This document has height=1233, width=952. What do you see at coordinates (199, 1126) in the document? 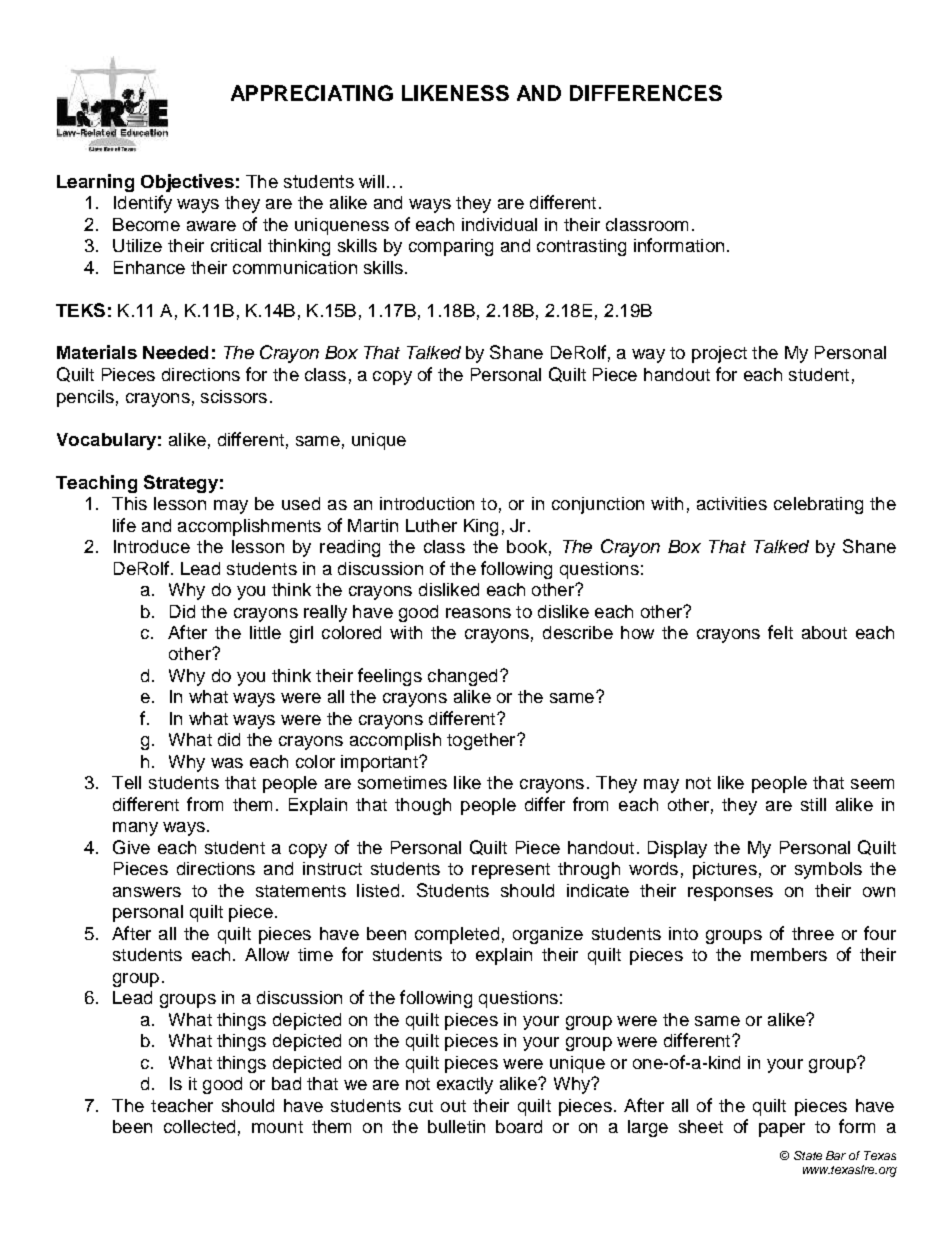
I see `collected` at bounding box center [199, 1126].
